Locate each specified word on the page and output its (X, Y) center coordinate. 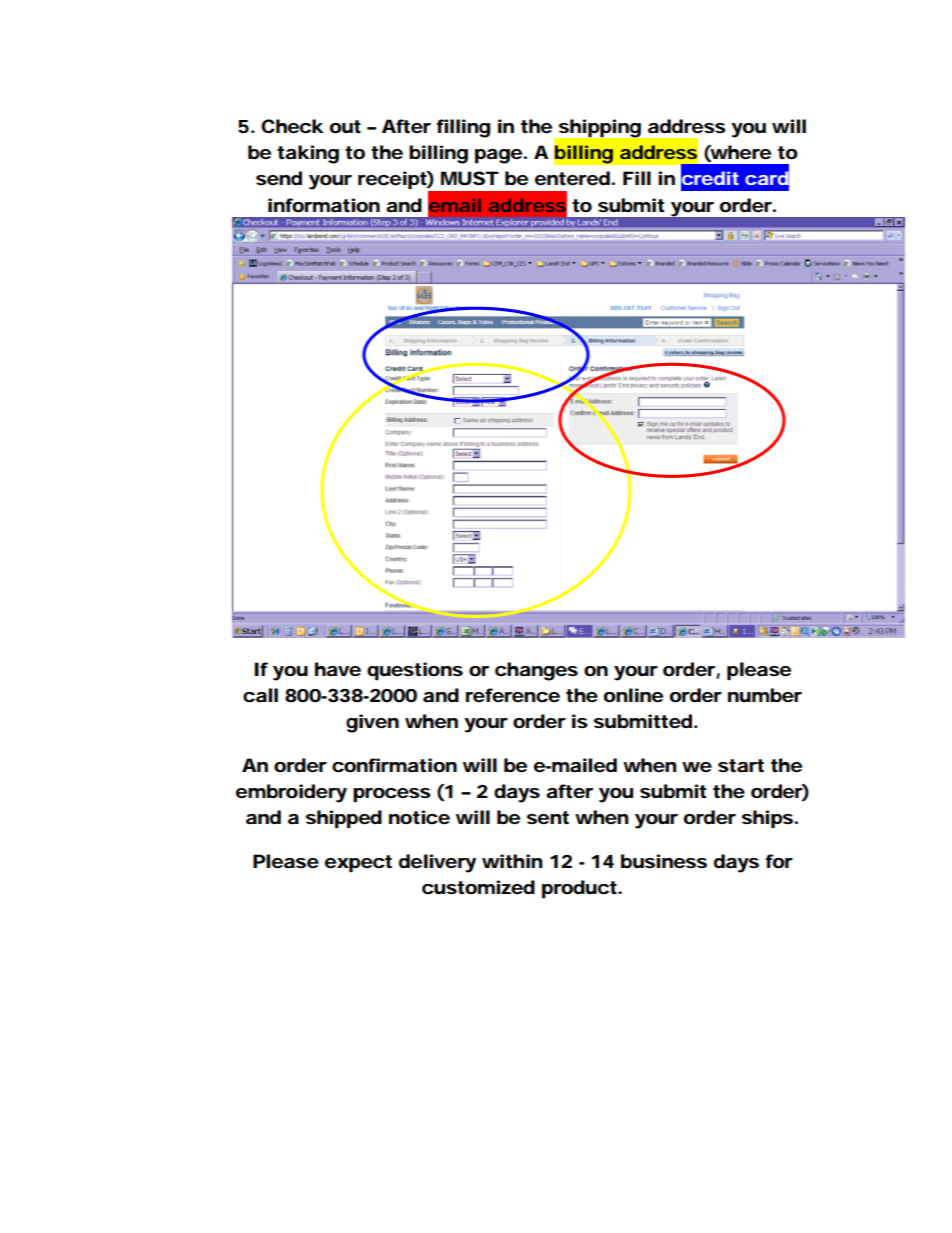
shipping (600, 128)
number (765, 695)
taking (308, 154)
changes (536, 671)
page (498, 156)
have (338, 669)
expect (358, 864)
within (512, 861)
